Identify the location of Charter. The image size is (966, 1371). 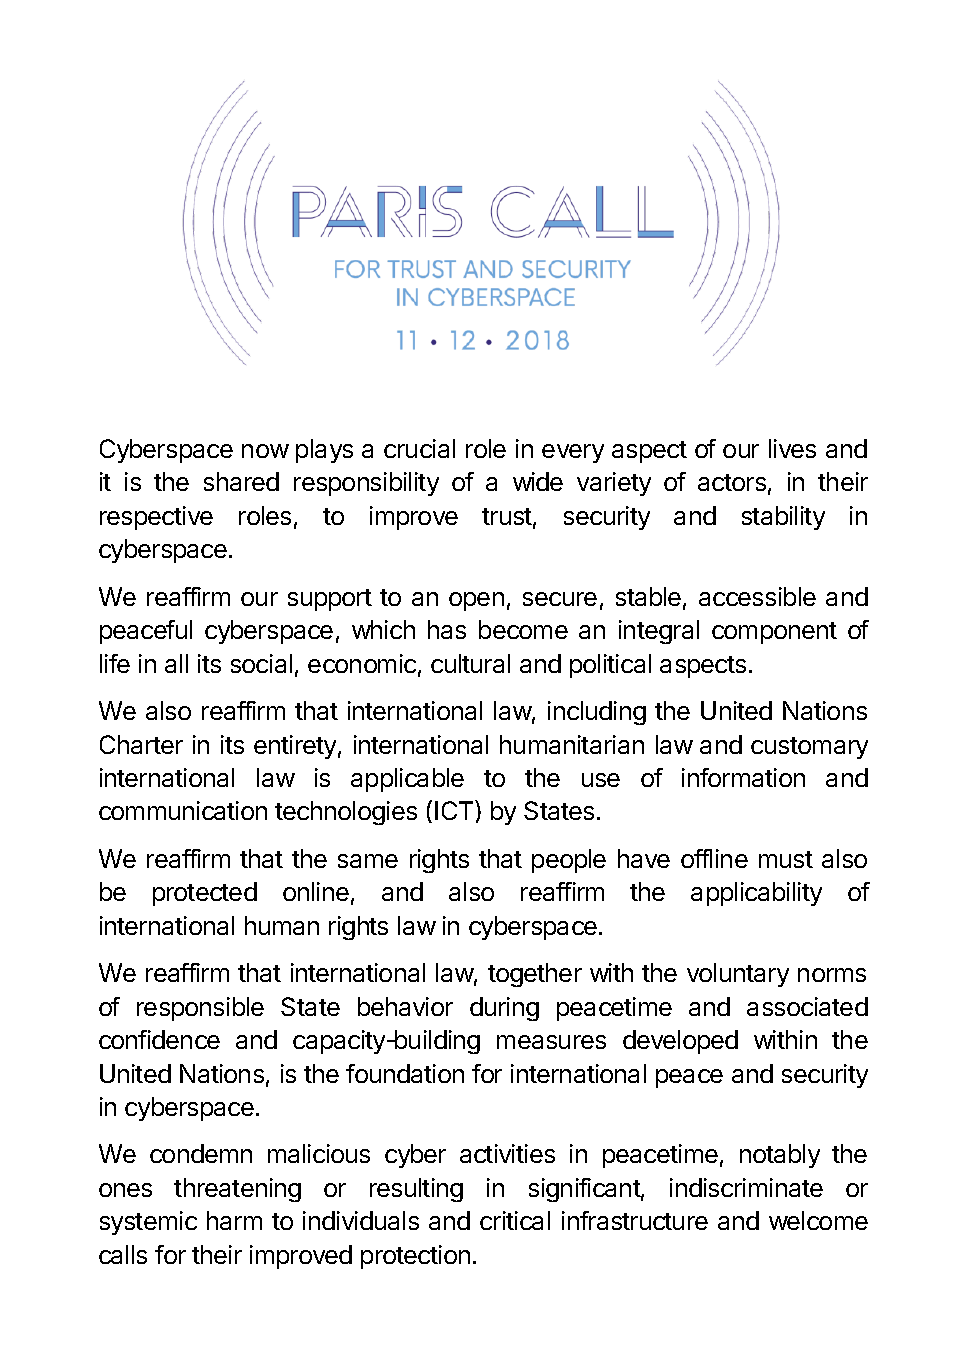
(141, 744).
